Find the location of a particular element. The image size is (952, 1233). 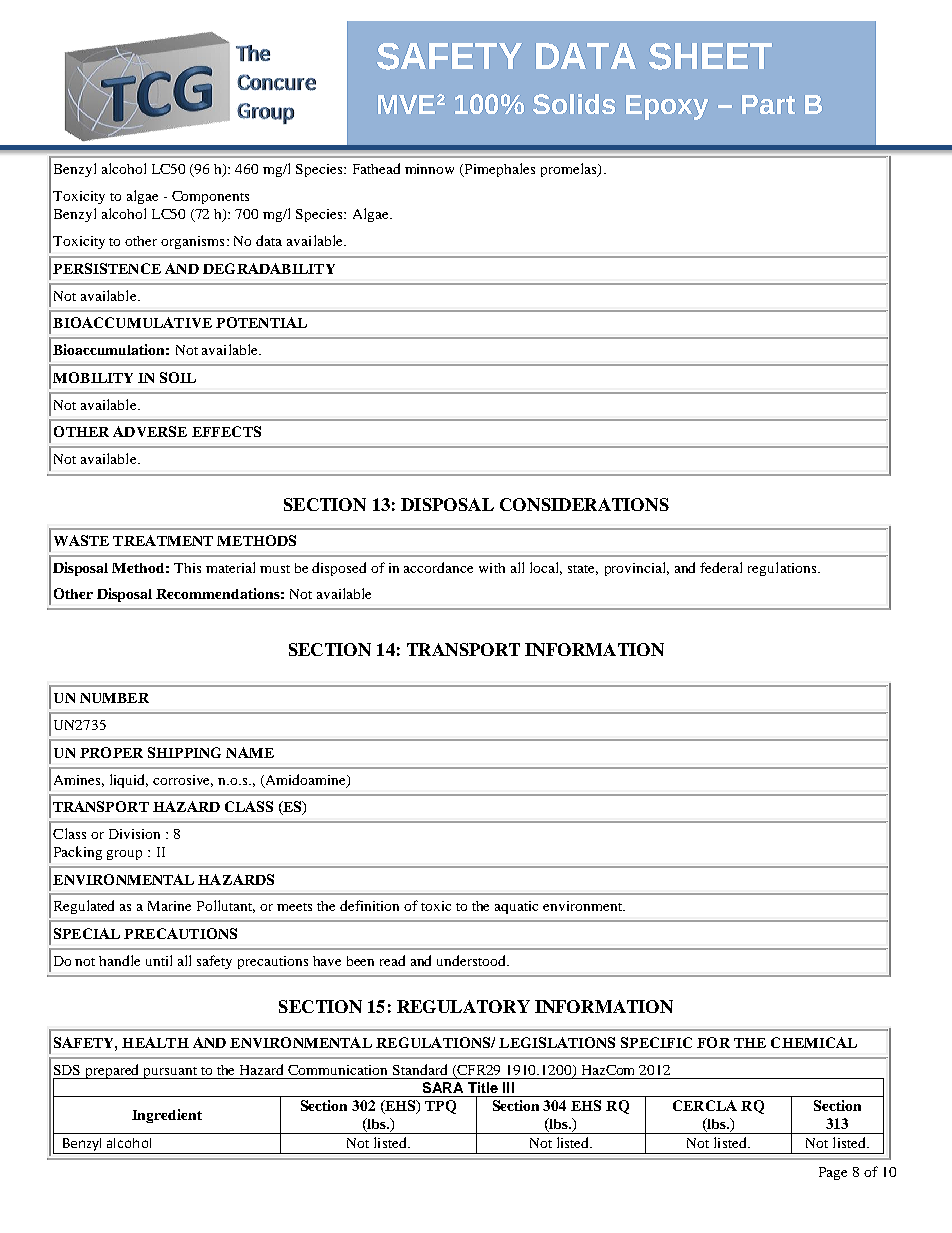

minnow is located at coordinates (429, 169).
